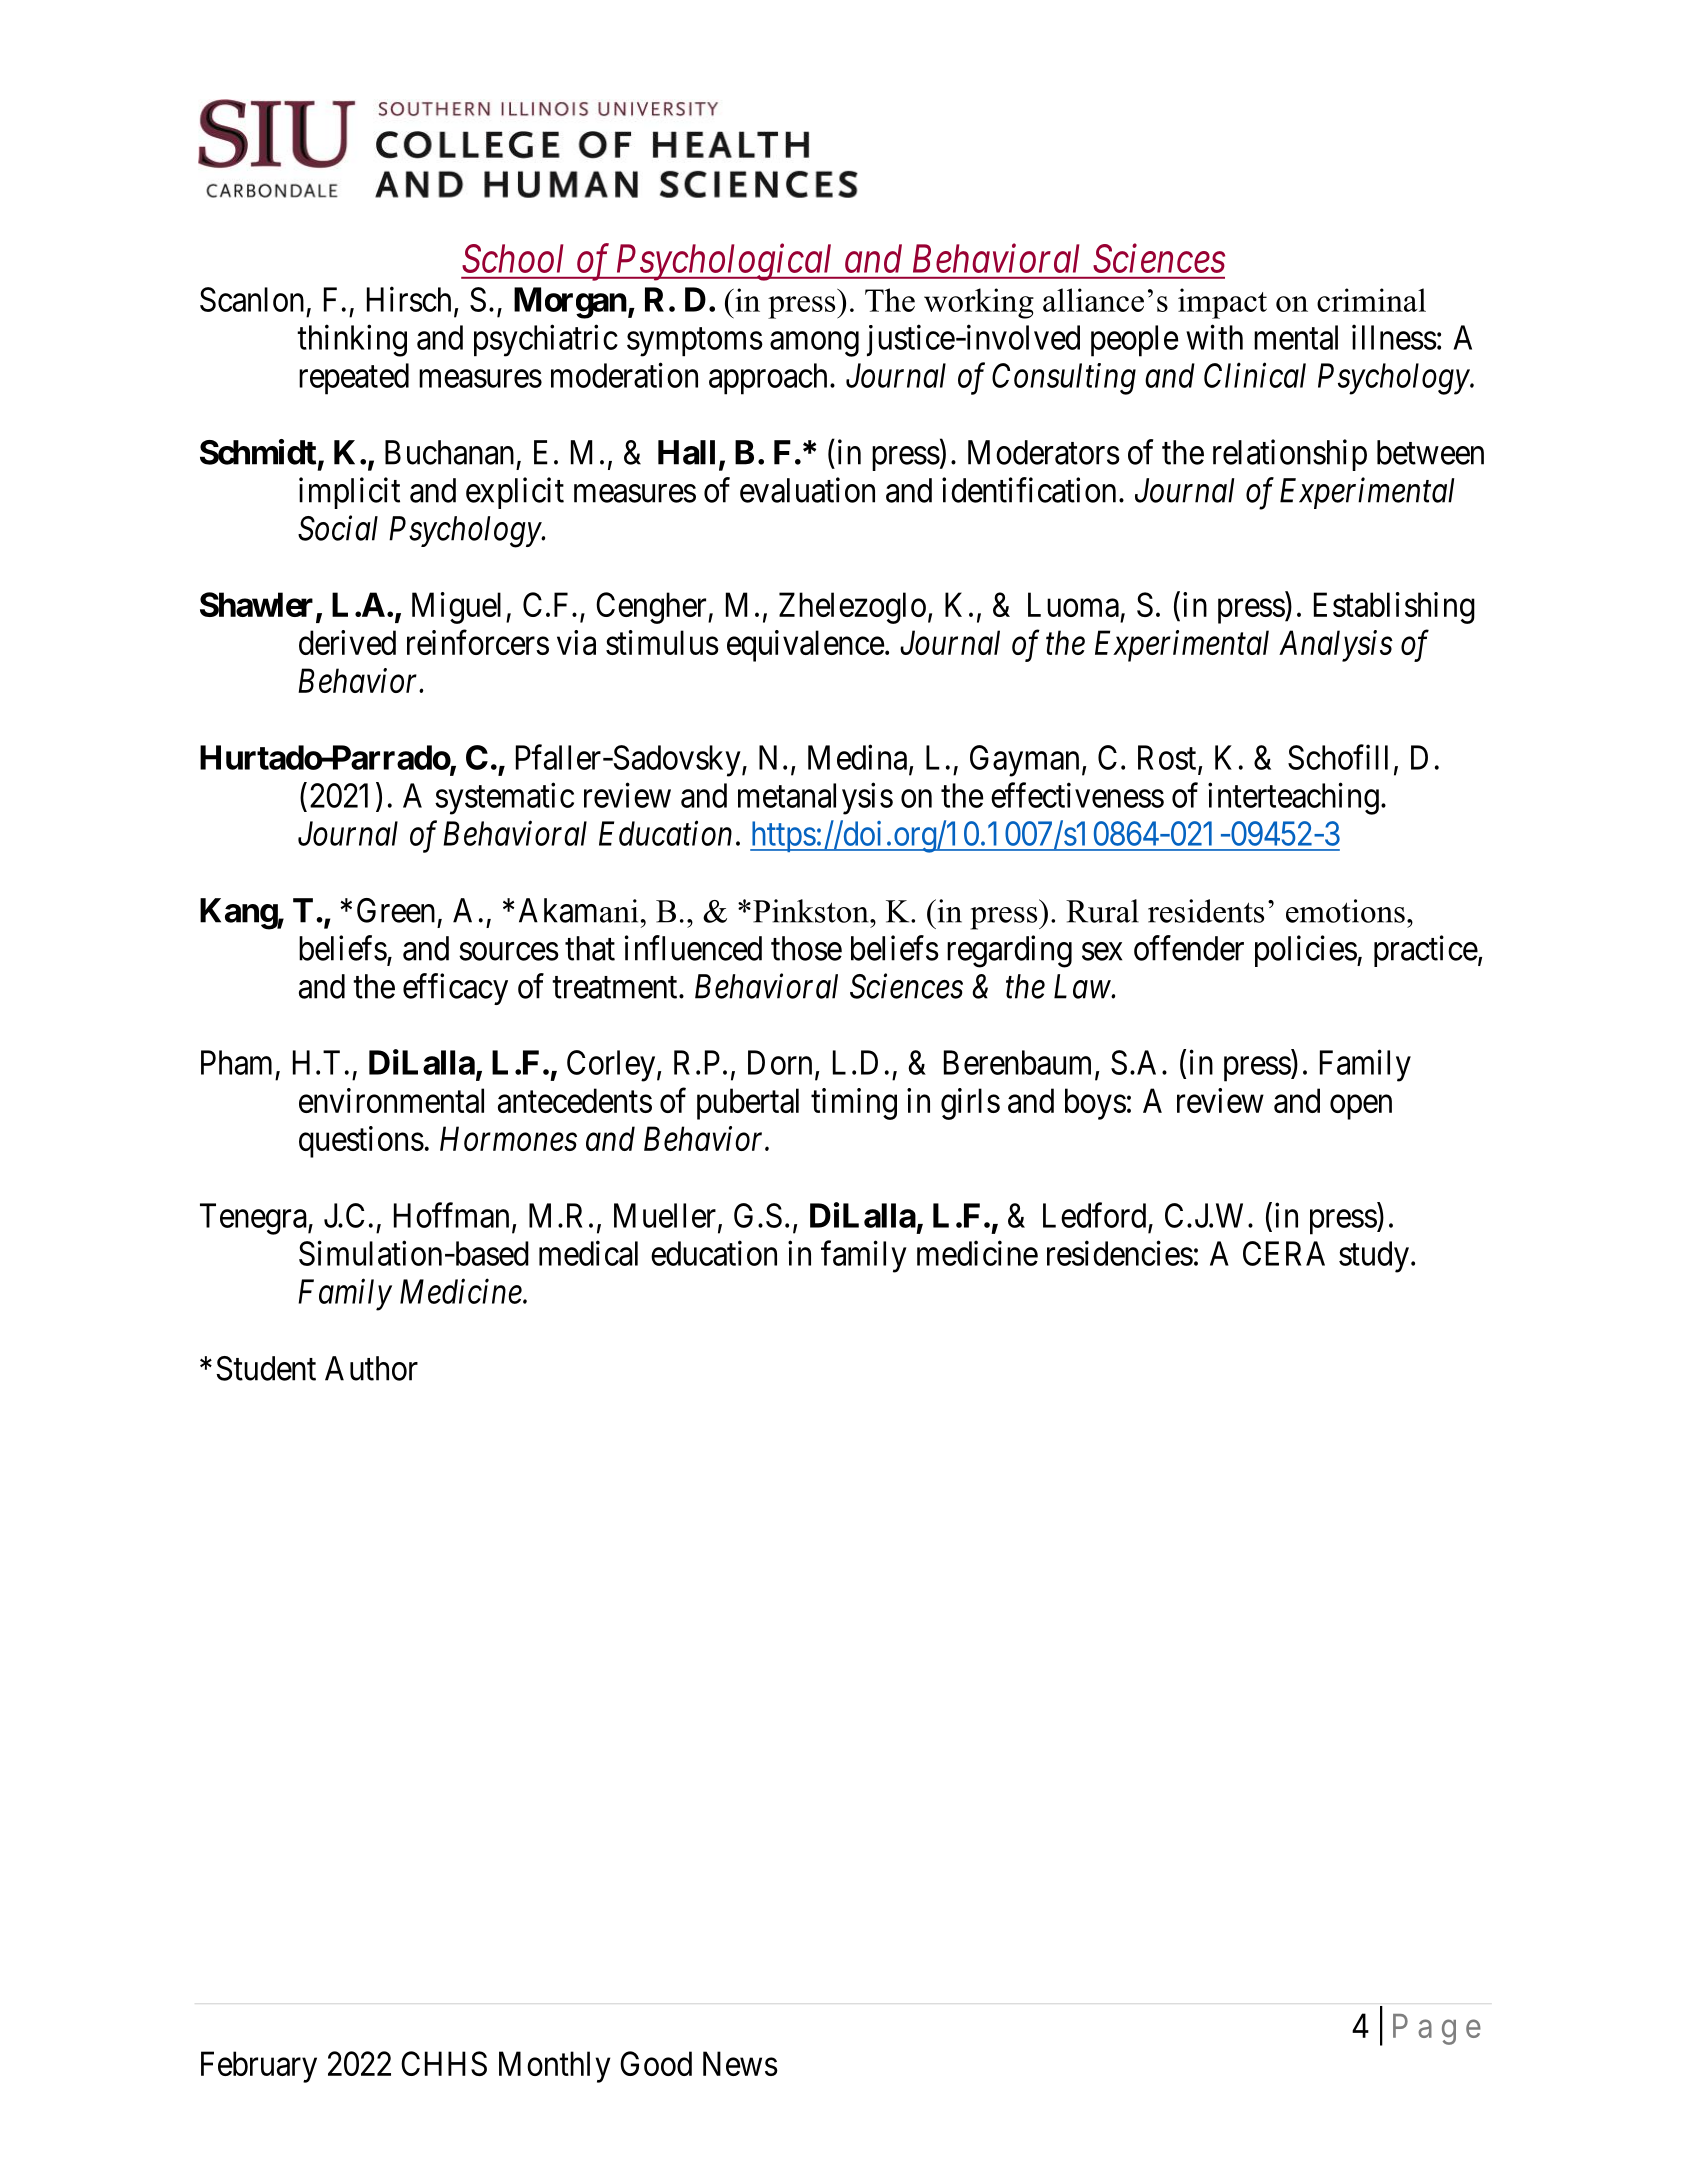 Image resolution: width=1686 pixels, height=2182 pixels. What do you see at coordinates (409, 299) in the screenshot?
I see `Hirsch` at bounding box center [409, 299].
